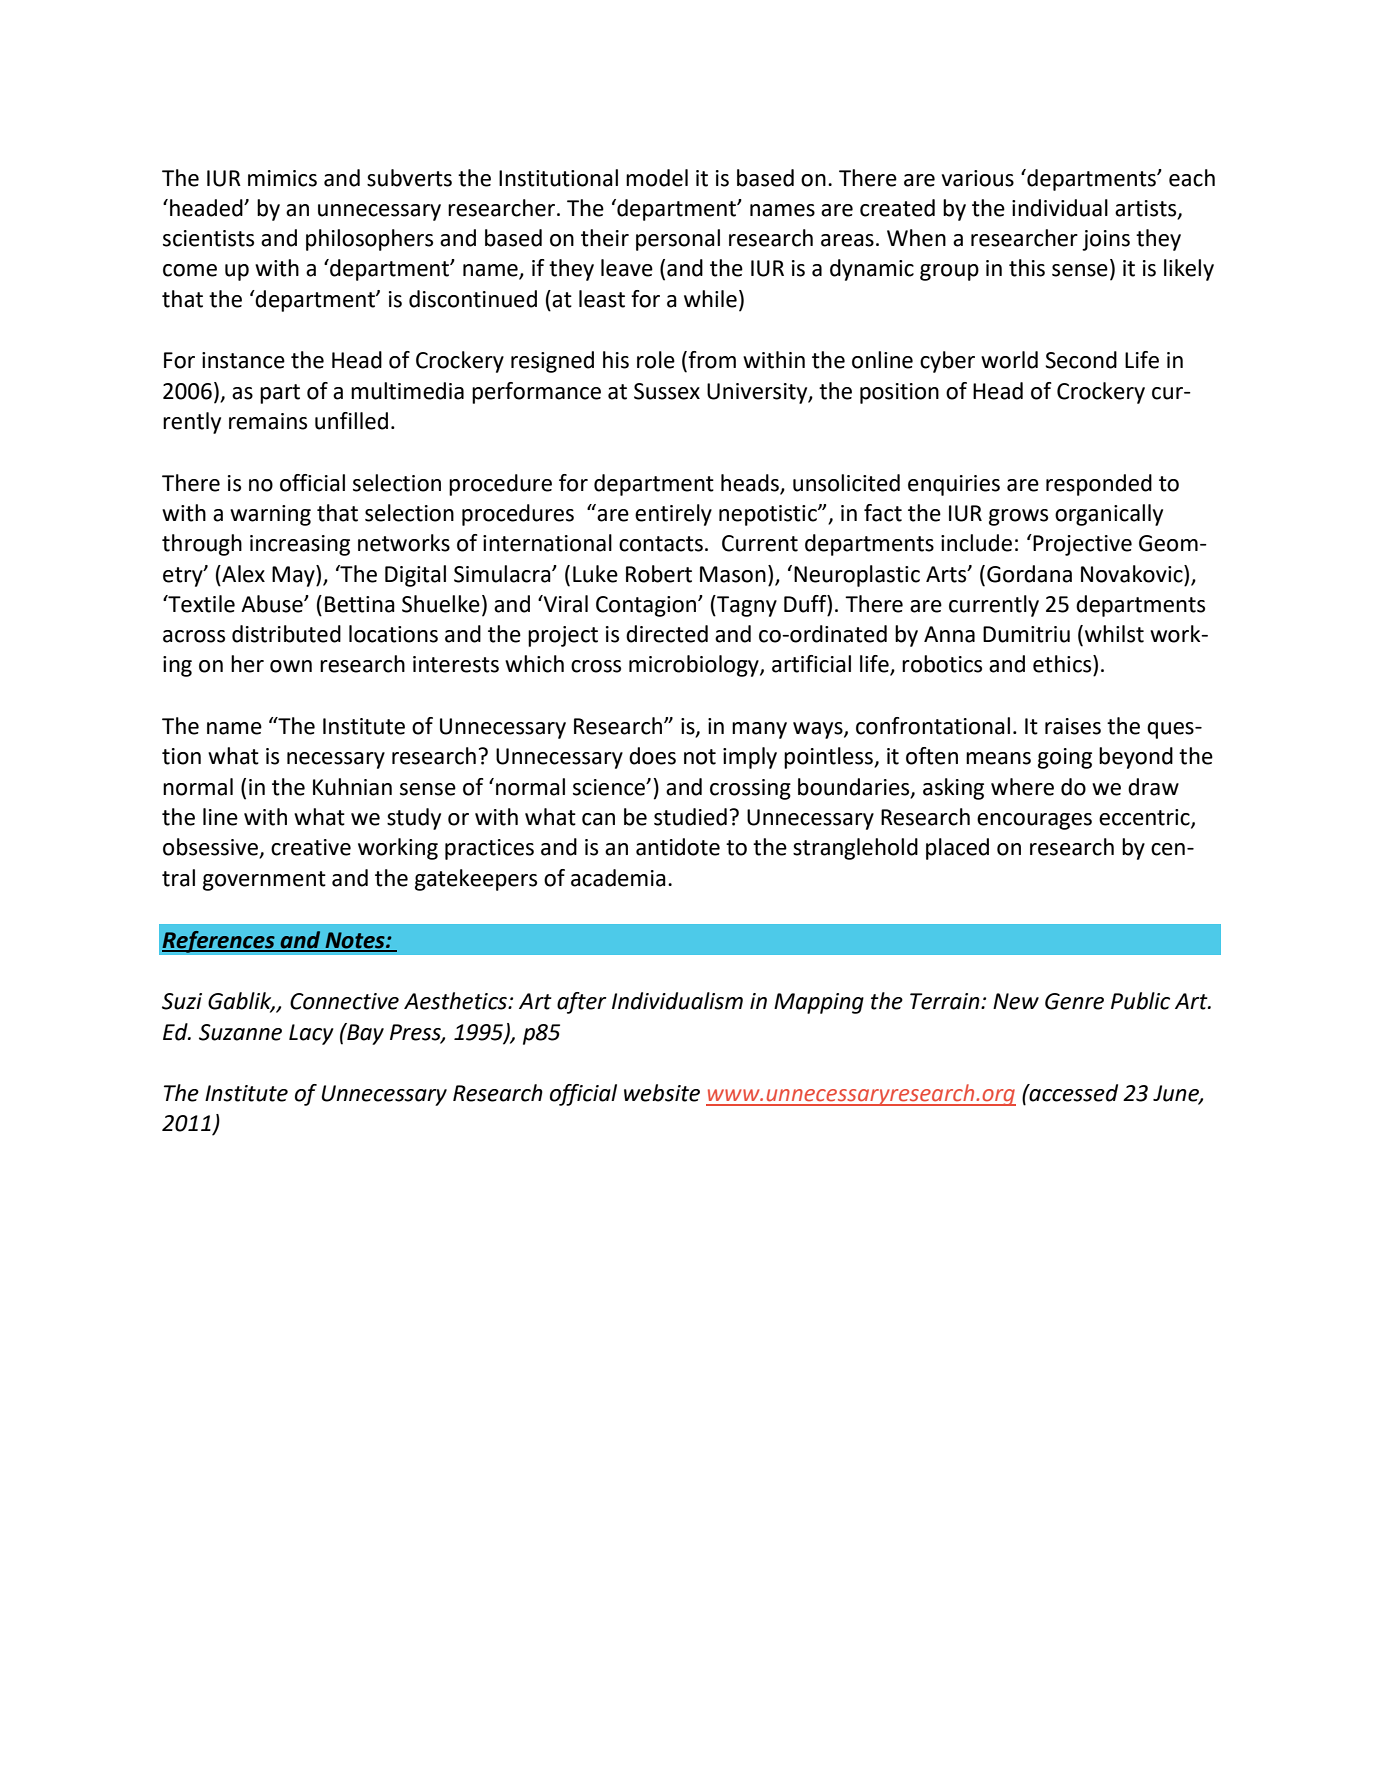  Describe the element at coordinates (673, 515) in the document. I see `entirely` at that location.
